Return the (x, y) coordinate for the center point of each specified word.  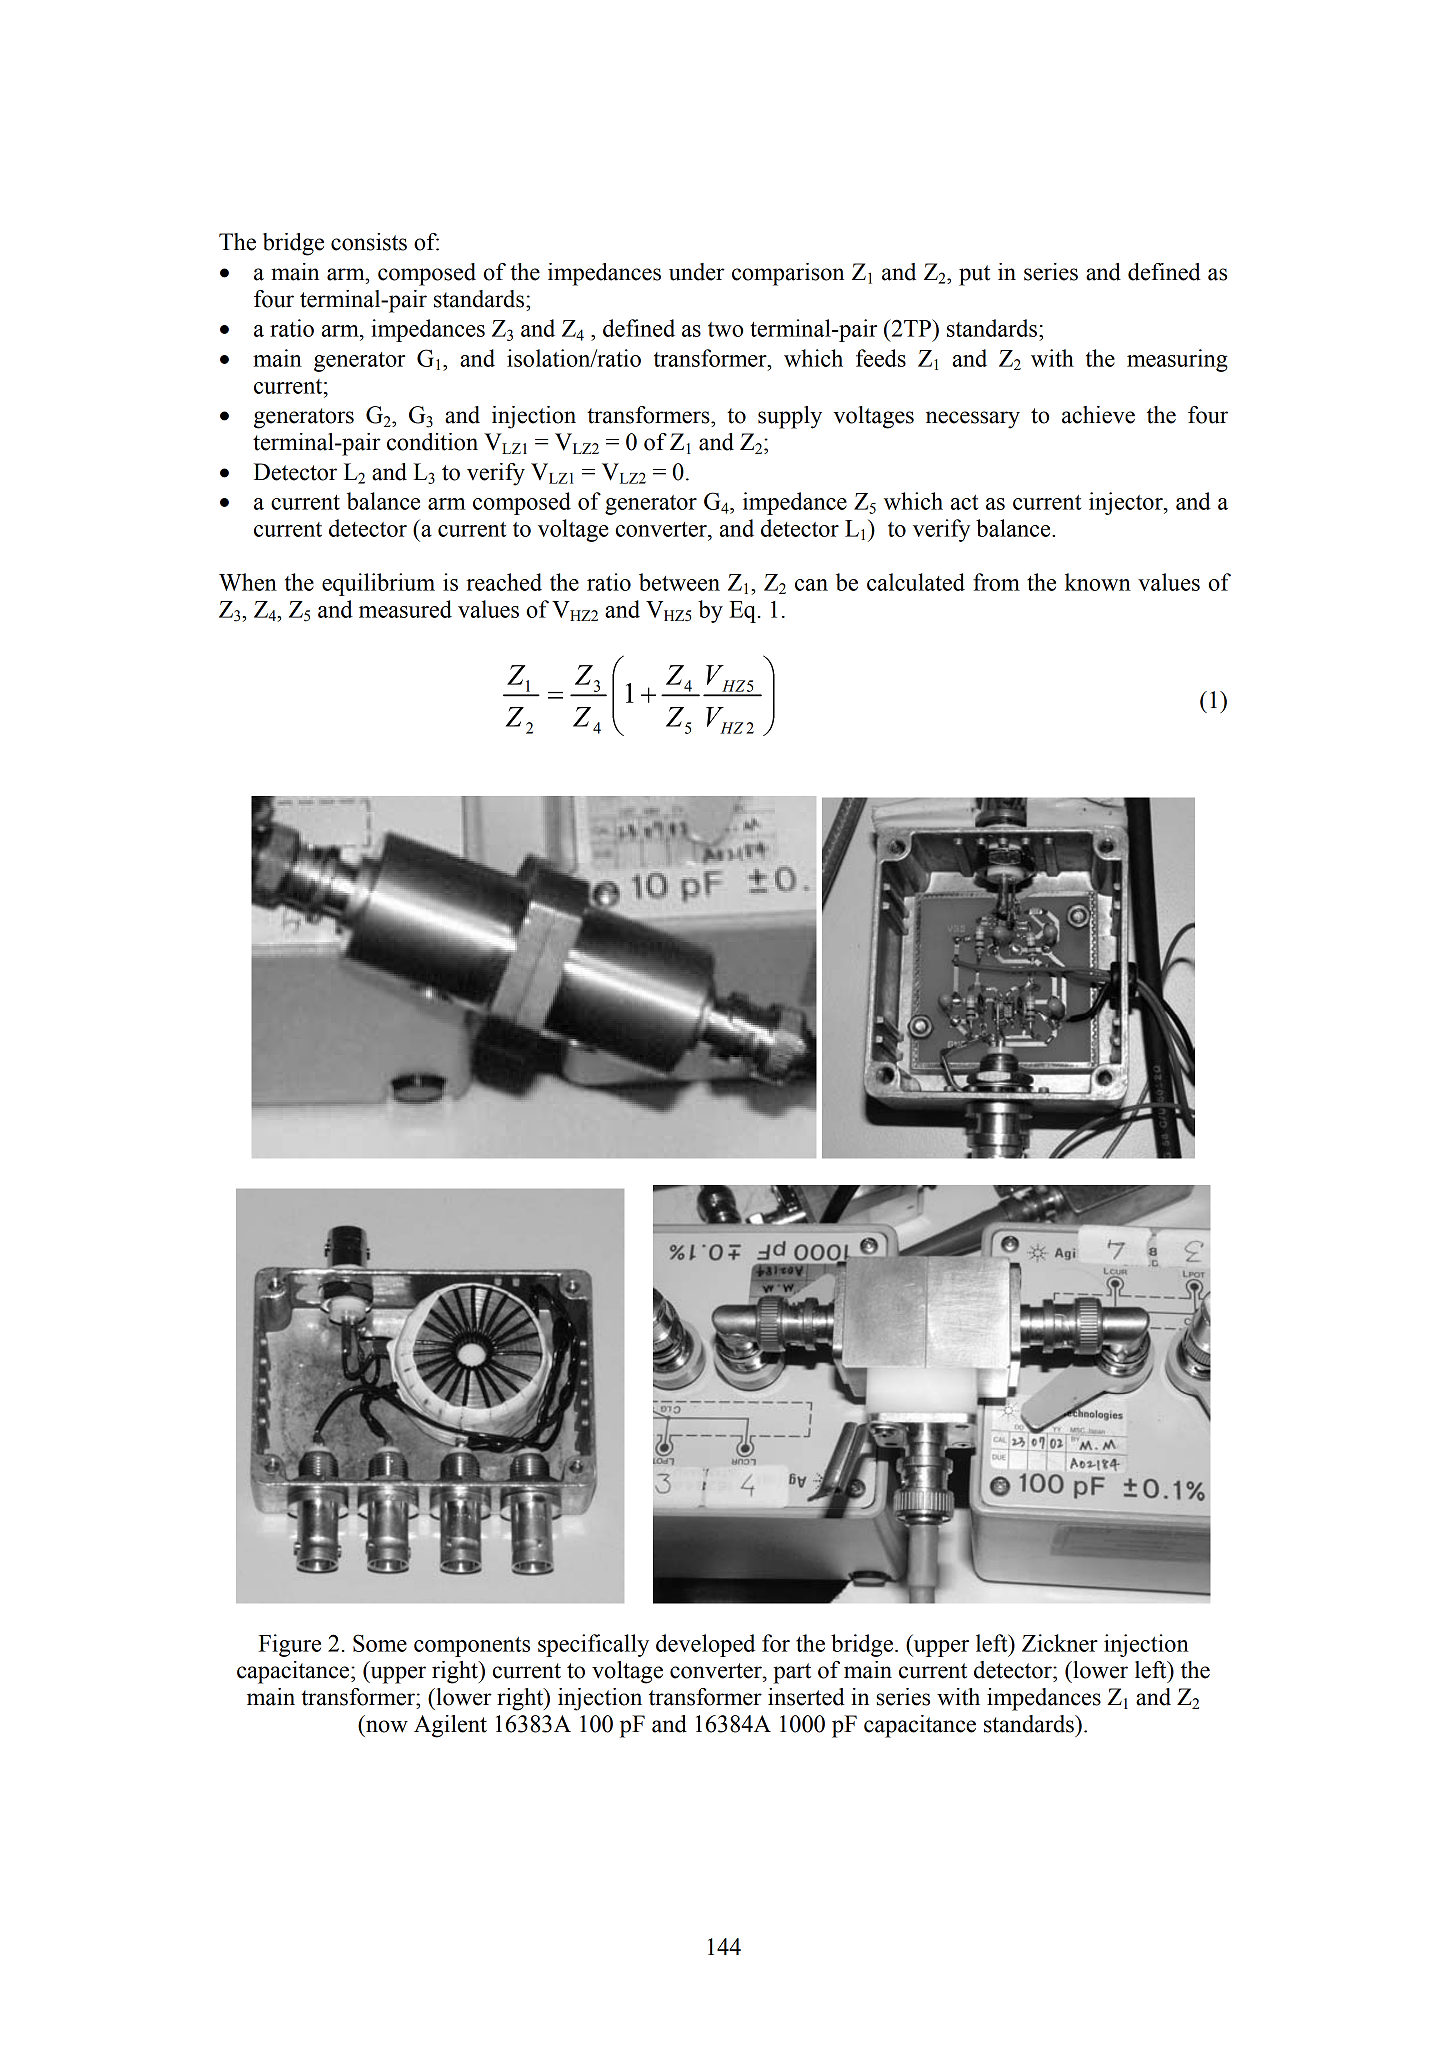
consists (369, 242)
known (1098, 582)
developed (705, 1645)
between (679, 582)
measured (405, 609)
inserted (806, 1697)
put (974, 275)
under (697, 272)
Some (380, 1643)
